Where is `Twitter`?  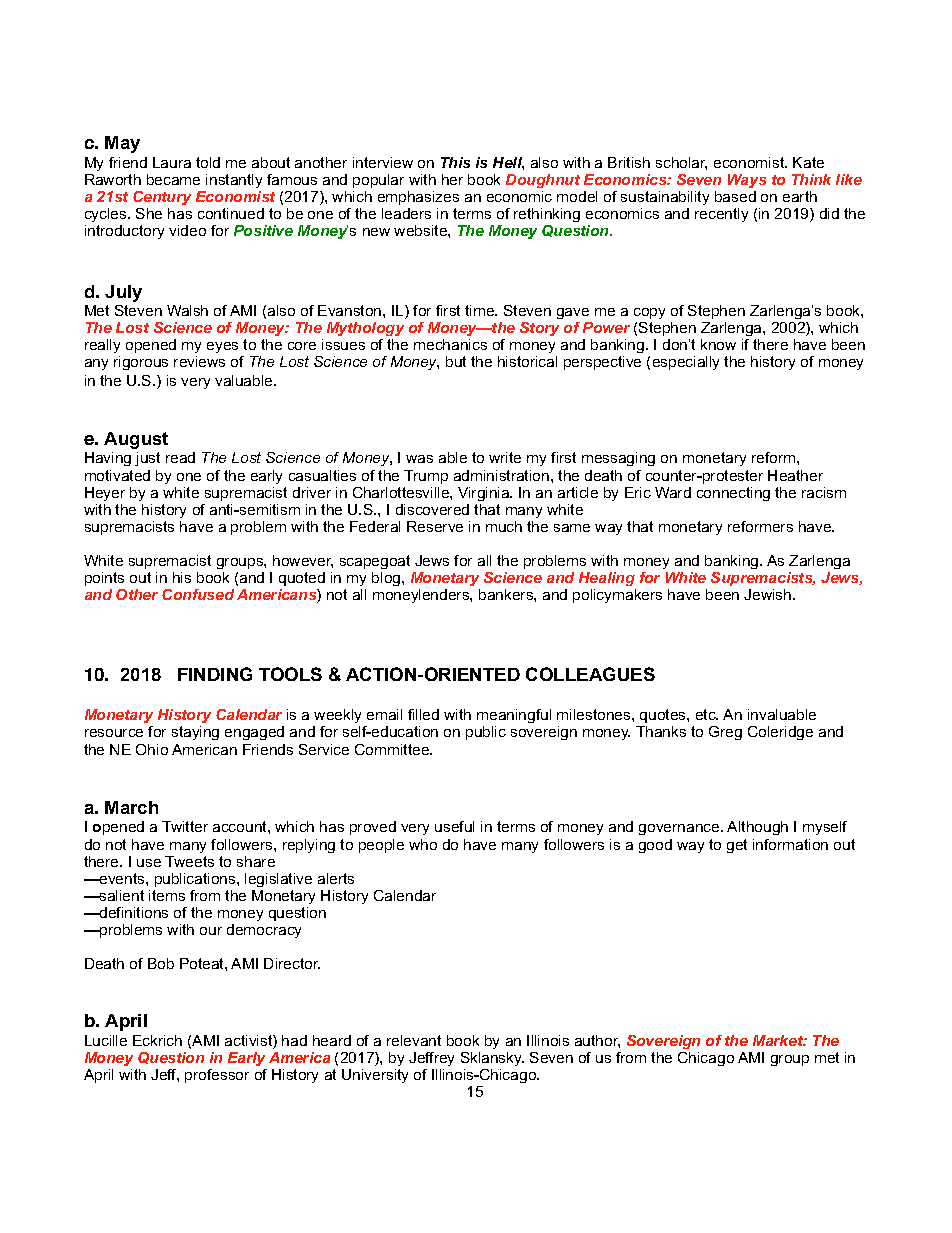 Twitter is located at coordinates (185, 826).
